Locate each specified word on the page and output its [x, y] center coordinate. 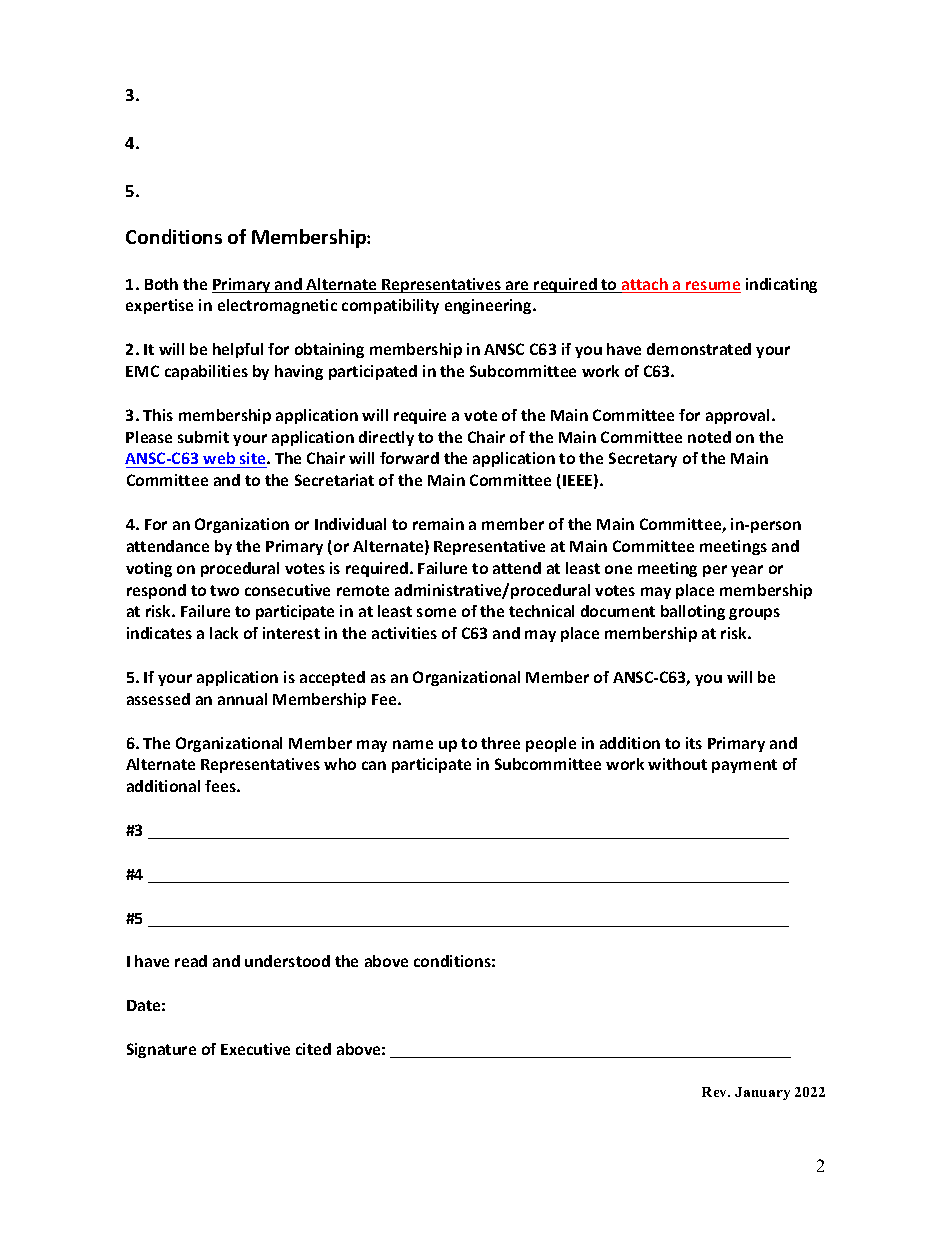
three [500, 743]
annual [242, 699]
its [694, 743]
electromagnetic [277, 306]
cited [313, 1049]
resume [712, 287]
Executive [255, 1049]
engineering [489, 306]
